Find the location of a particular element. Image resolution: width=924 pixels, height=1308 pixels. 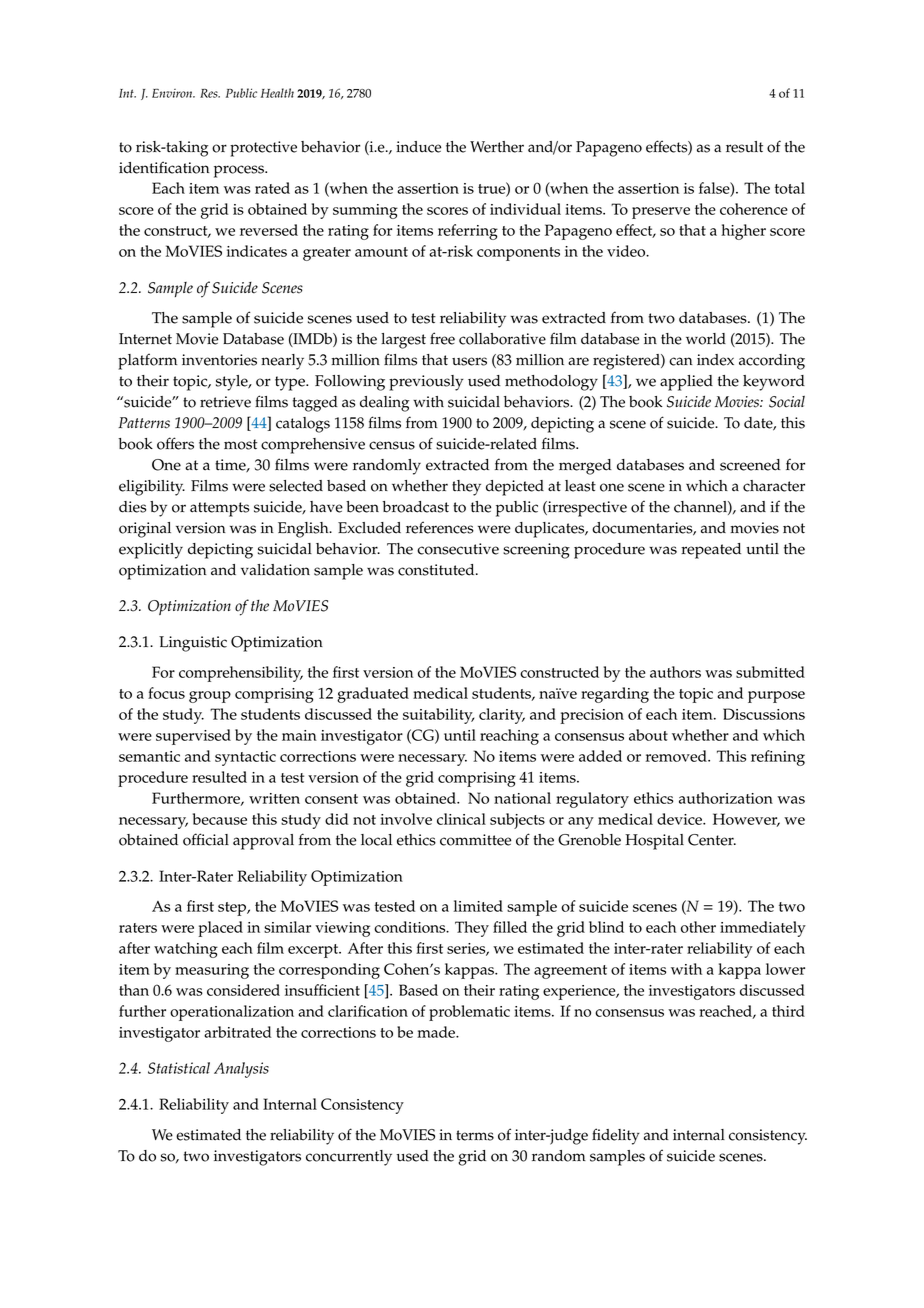

removed is located at coordinates (677, 756).
